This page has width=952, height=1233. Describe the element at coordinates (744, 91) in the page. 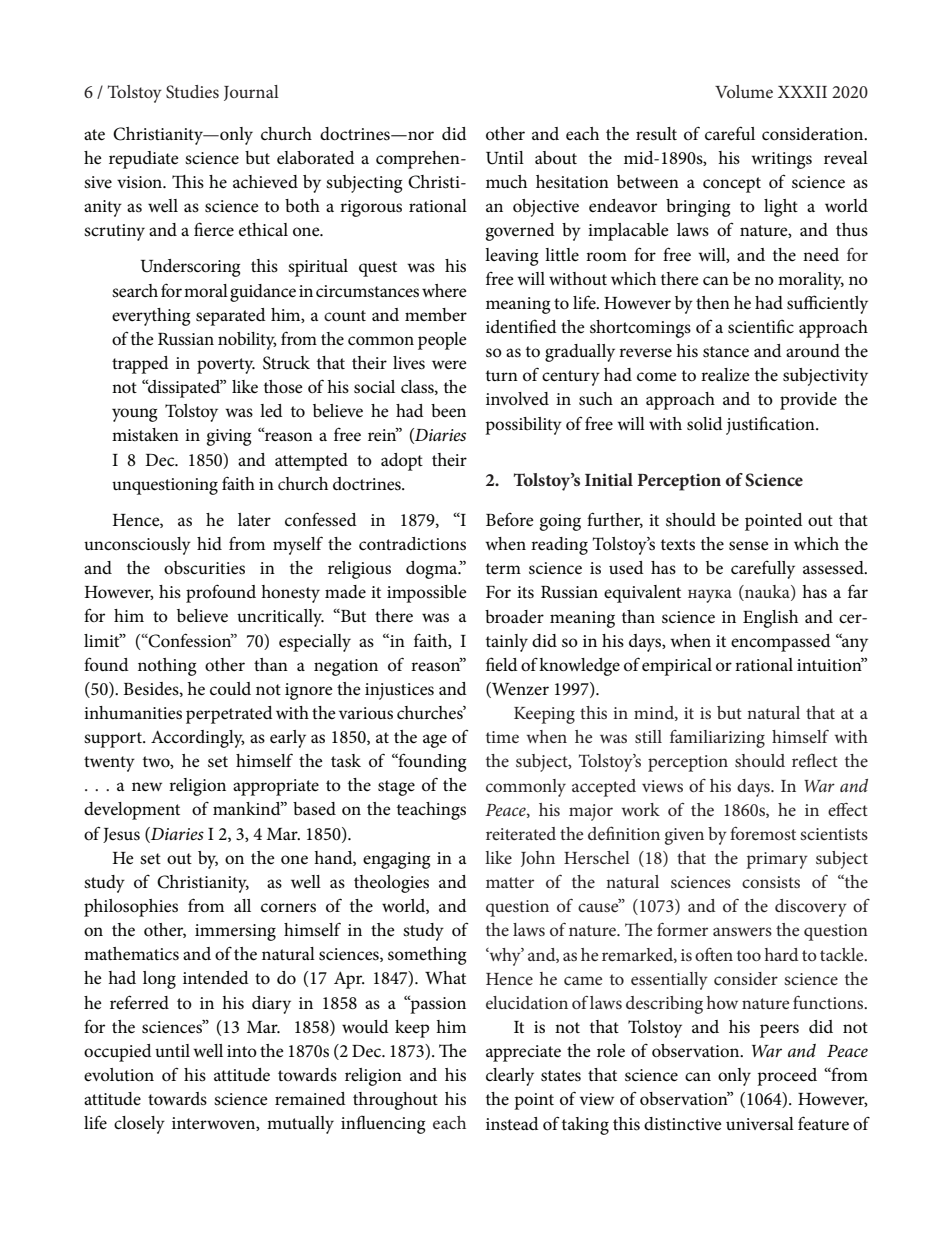

I see `Volume` at that location.
